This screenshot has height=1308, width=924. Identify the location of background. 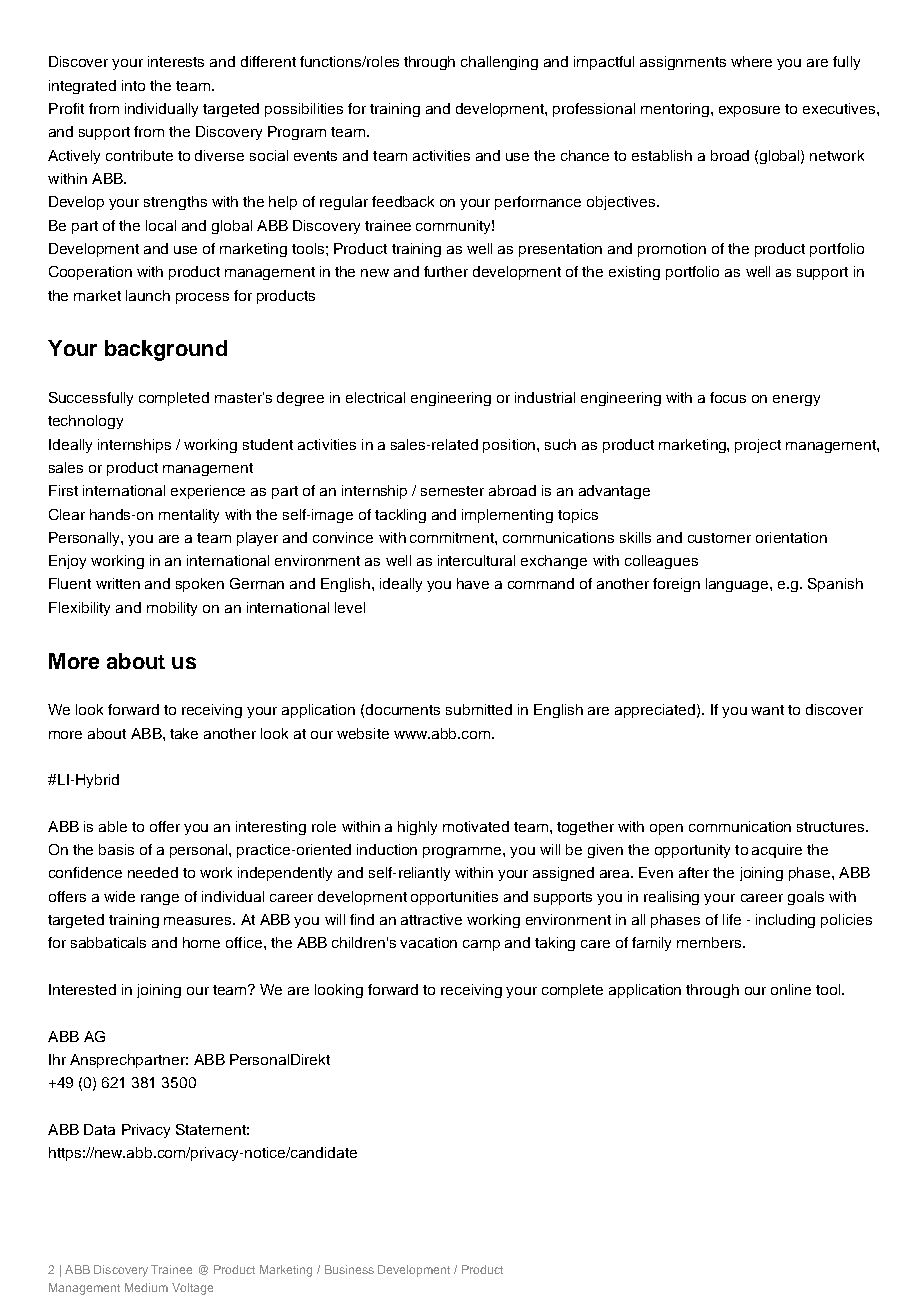
(166, 350).
